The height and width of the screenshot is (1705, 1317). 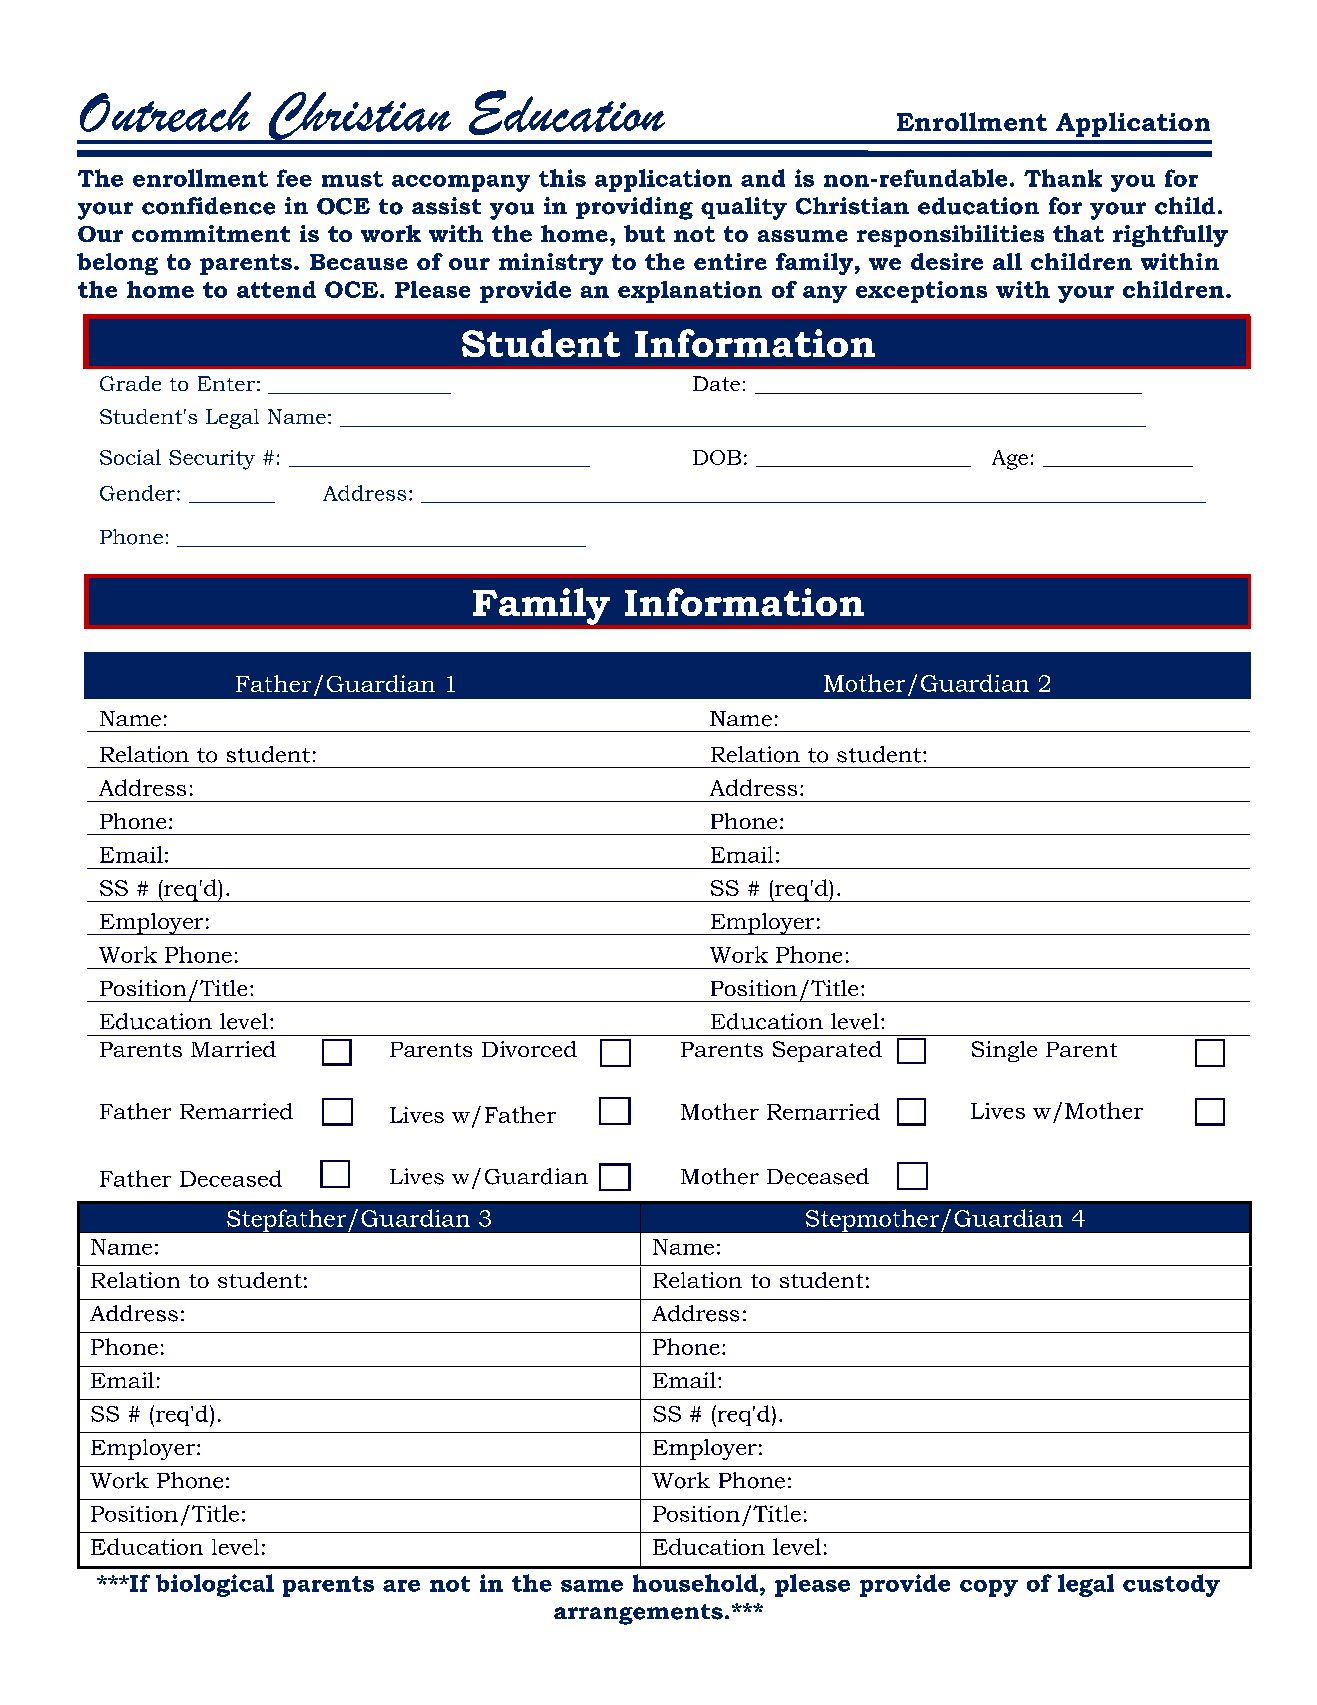 I want to click on fee, so click(x=294, y=178).
